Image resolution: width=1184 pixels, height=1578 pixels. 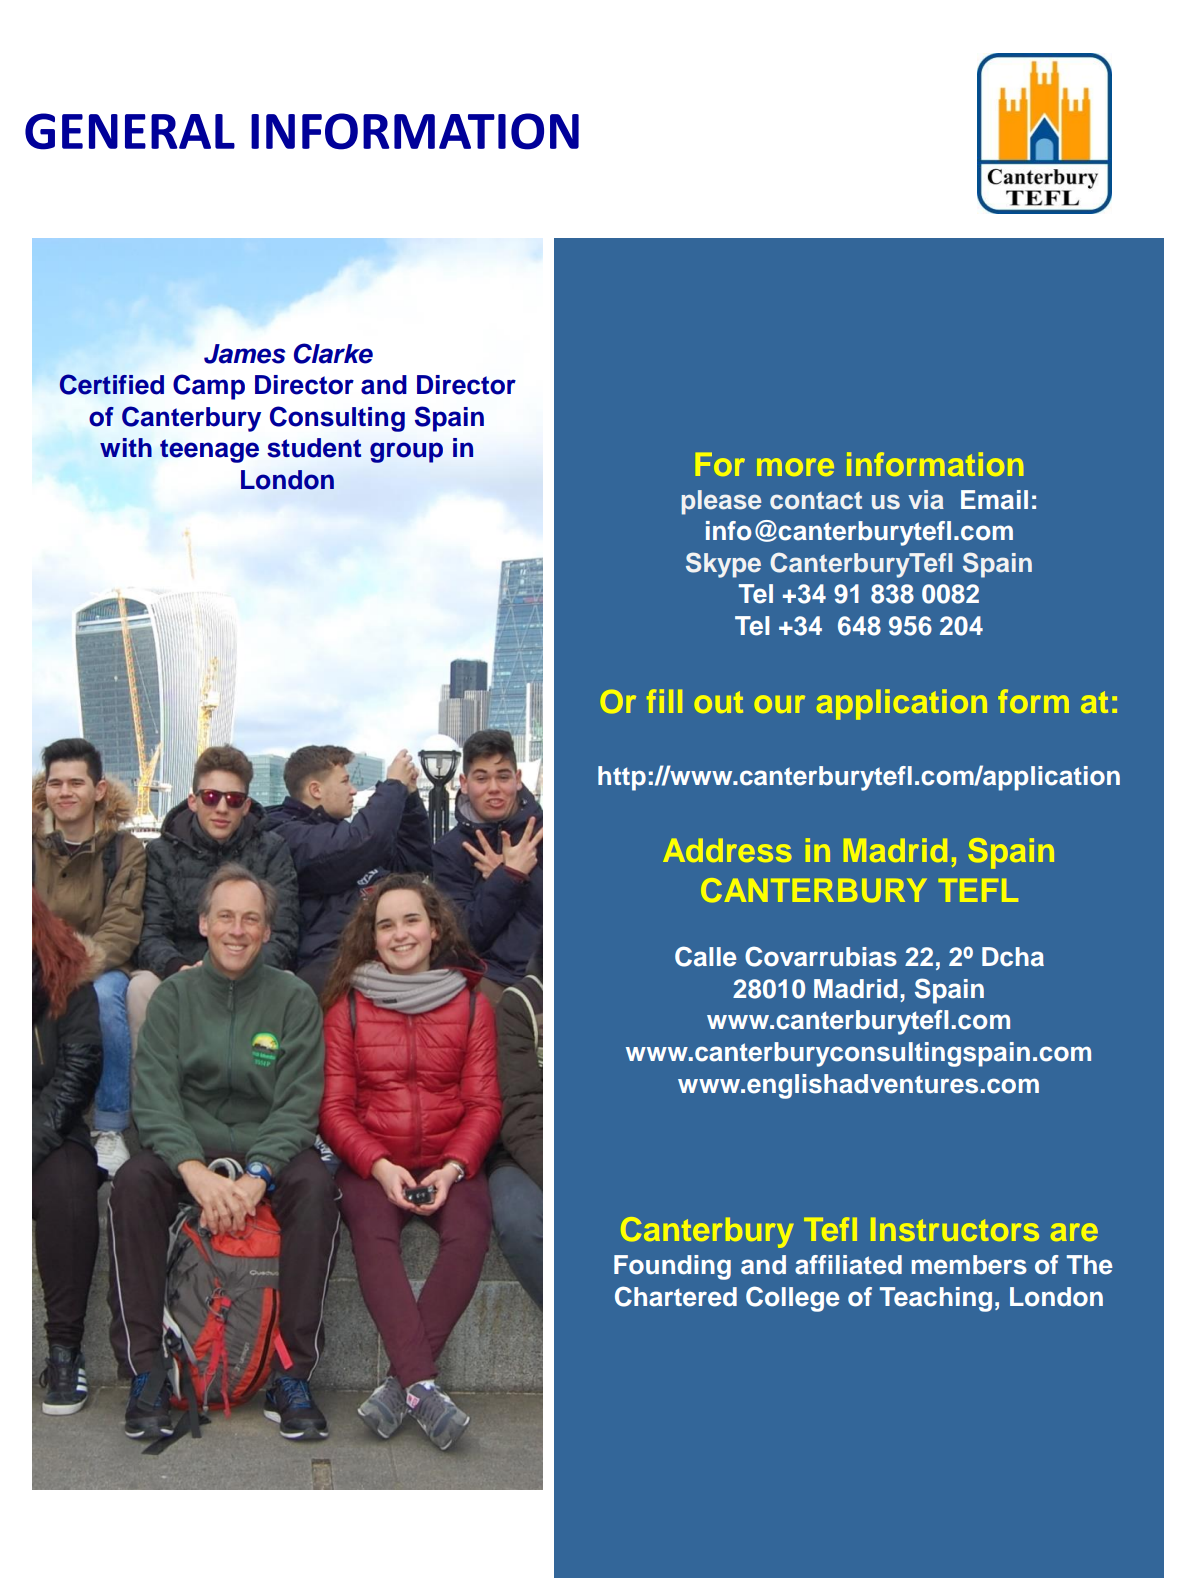 I want to click on GENERAL, so click(x=130, y=131).
